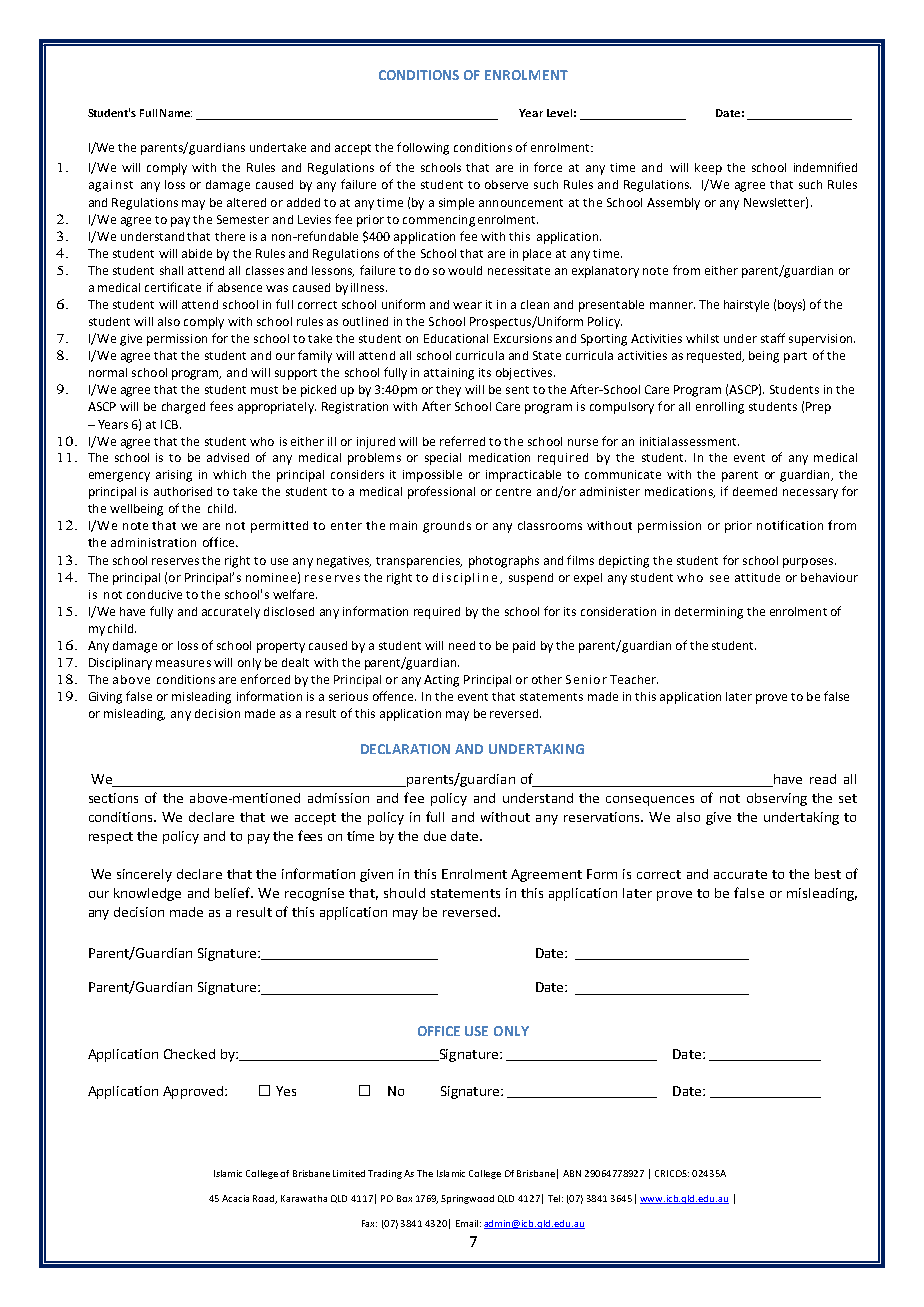  Describe the element at coordinates (828, 874) in the image. I see `best` at that location.
